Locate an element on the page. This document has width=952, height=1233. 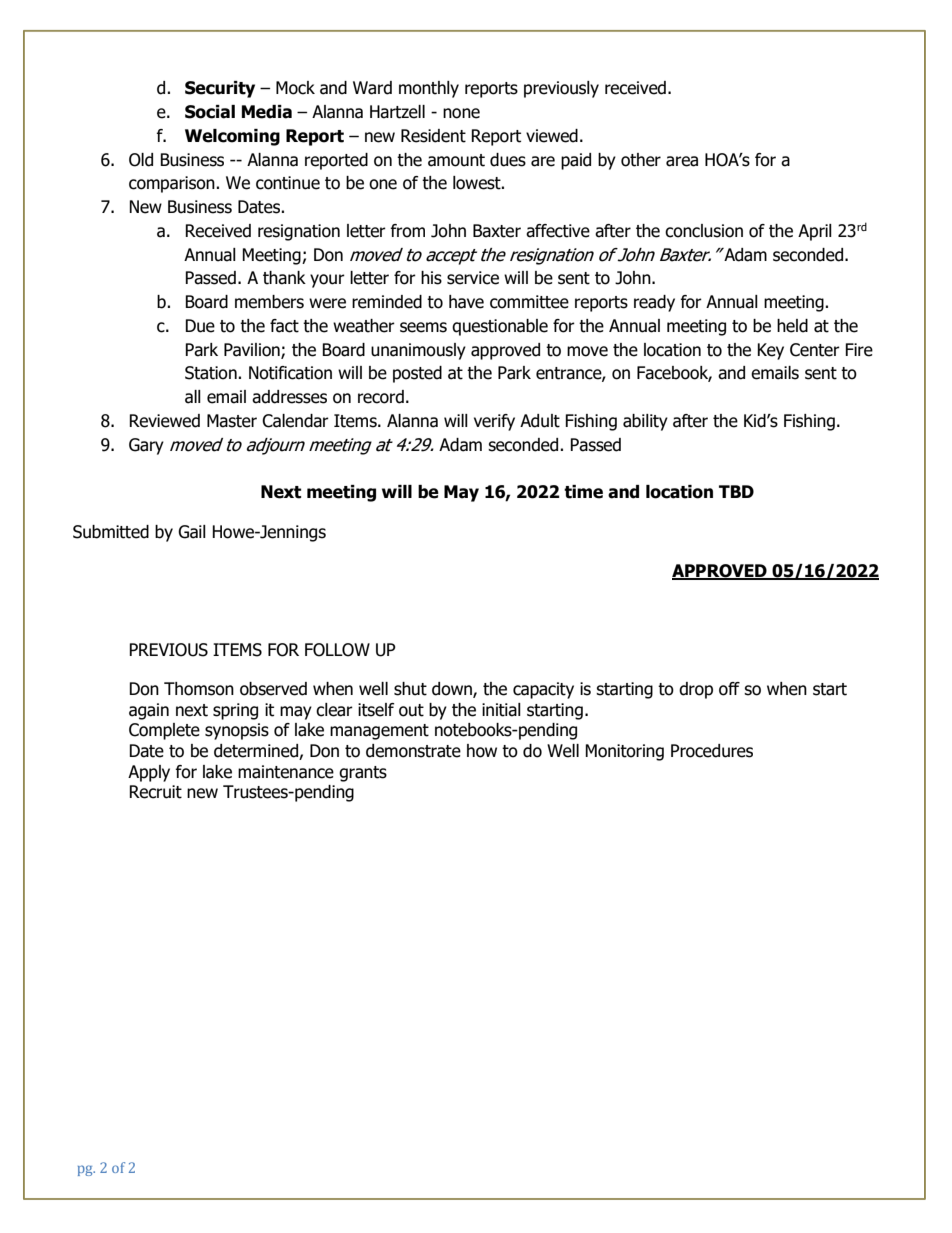
Social is located at coordinates (210, 112).
